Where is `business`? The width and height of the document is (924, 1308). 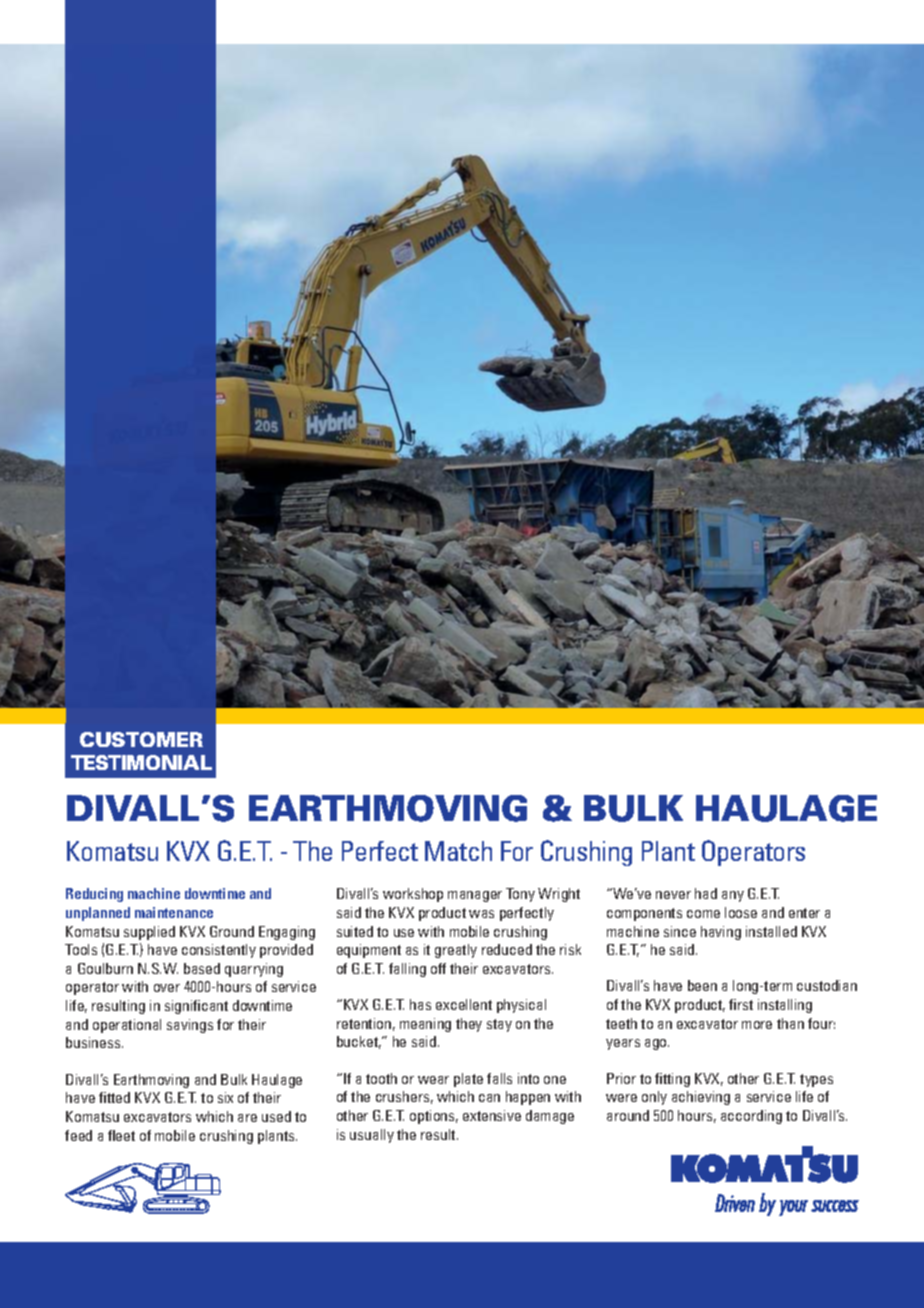 business is located at coordinates (94, 1042).
